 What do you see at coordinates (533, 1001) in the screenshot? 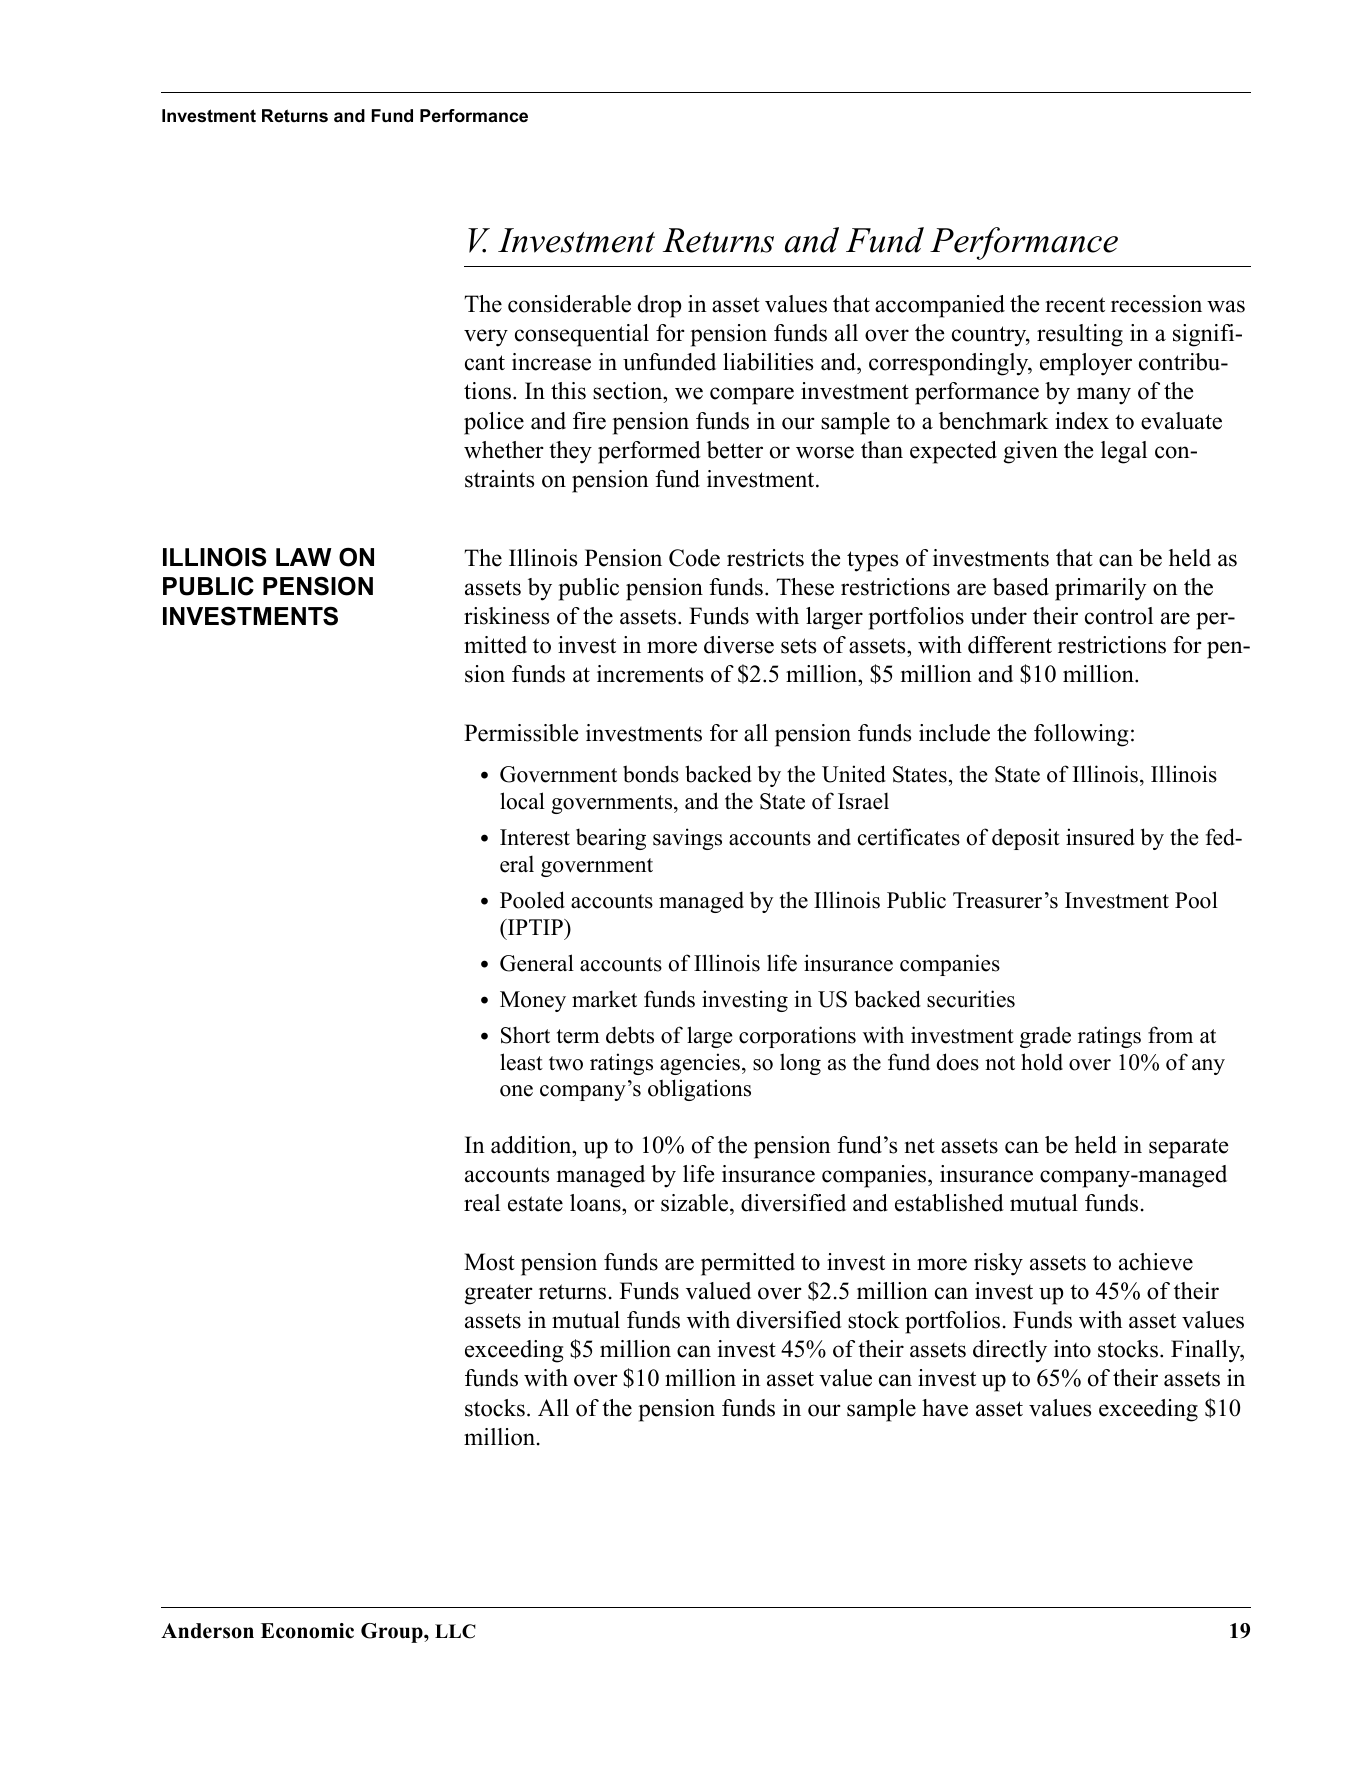
I see `Money` at bounding box center [533, 1001].
